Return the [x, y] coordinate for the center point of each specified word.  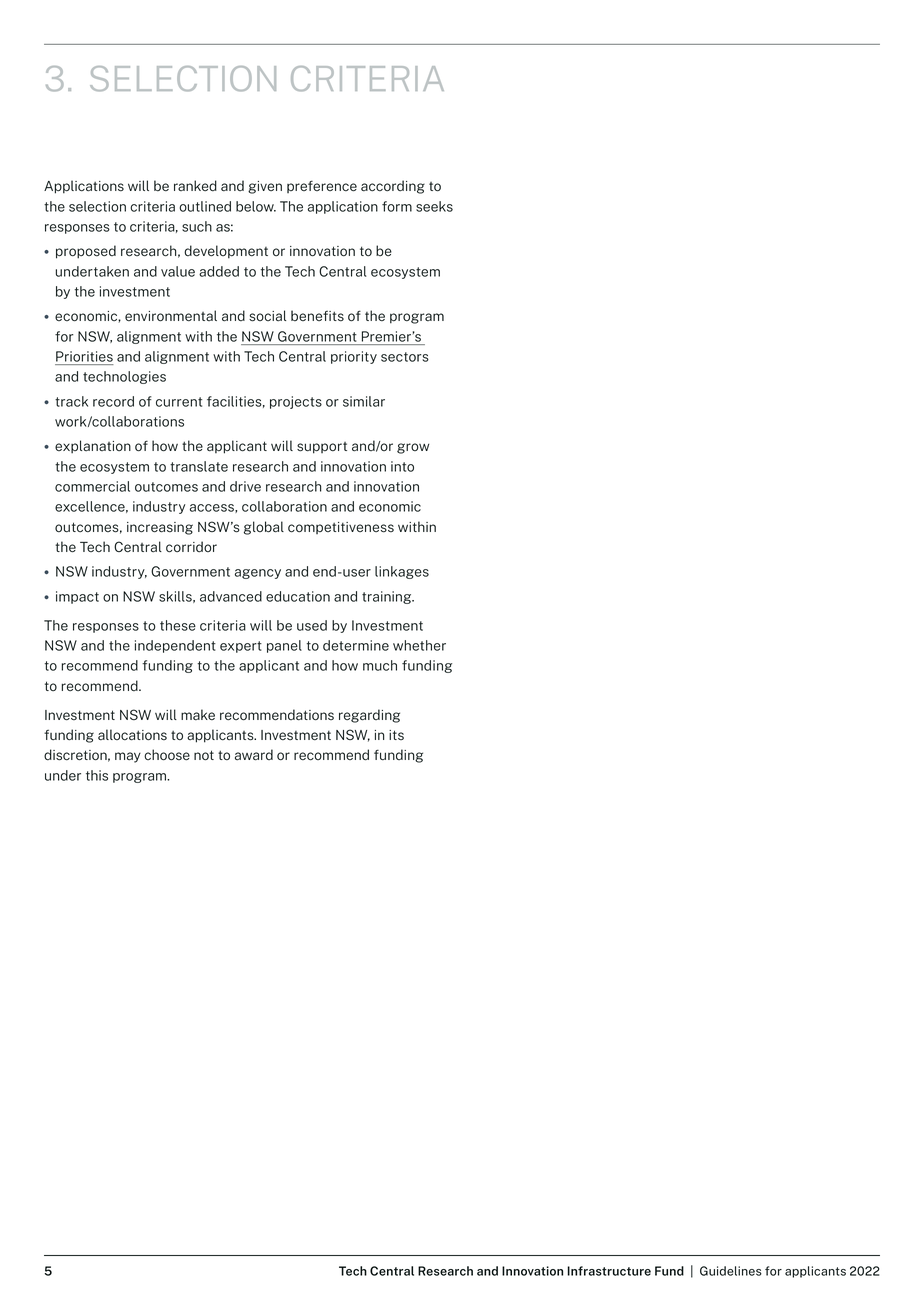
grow [413, 448]
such [197, 226]
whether [419, 645]
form [397, 206]
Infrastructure [609, 1271]
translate [199, 466]
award [254, 755]
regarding [369, 716]
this [97, 775]
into [402, 466]
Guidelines [731, 1271]
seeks [434, 206]
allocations [132, 735]
